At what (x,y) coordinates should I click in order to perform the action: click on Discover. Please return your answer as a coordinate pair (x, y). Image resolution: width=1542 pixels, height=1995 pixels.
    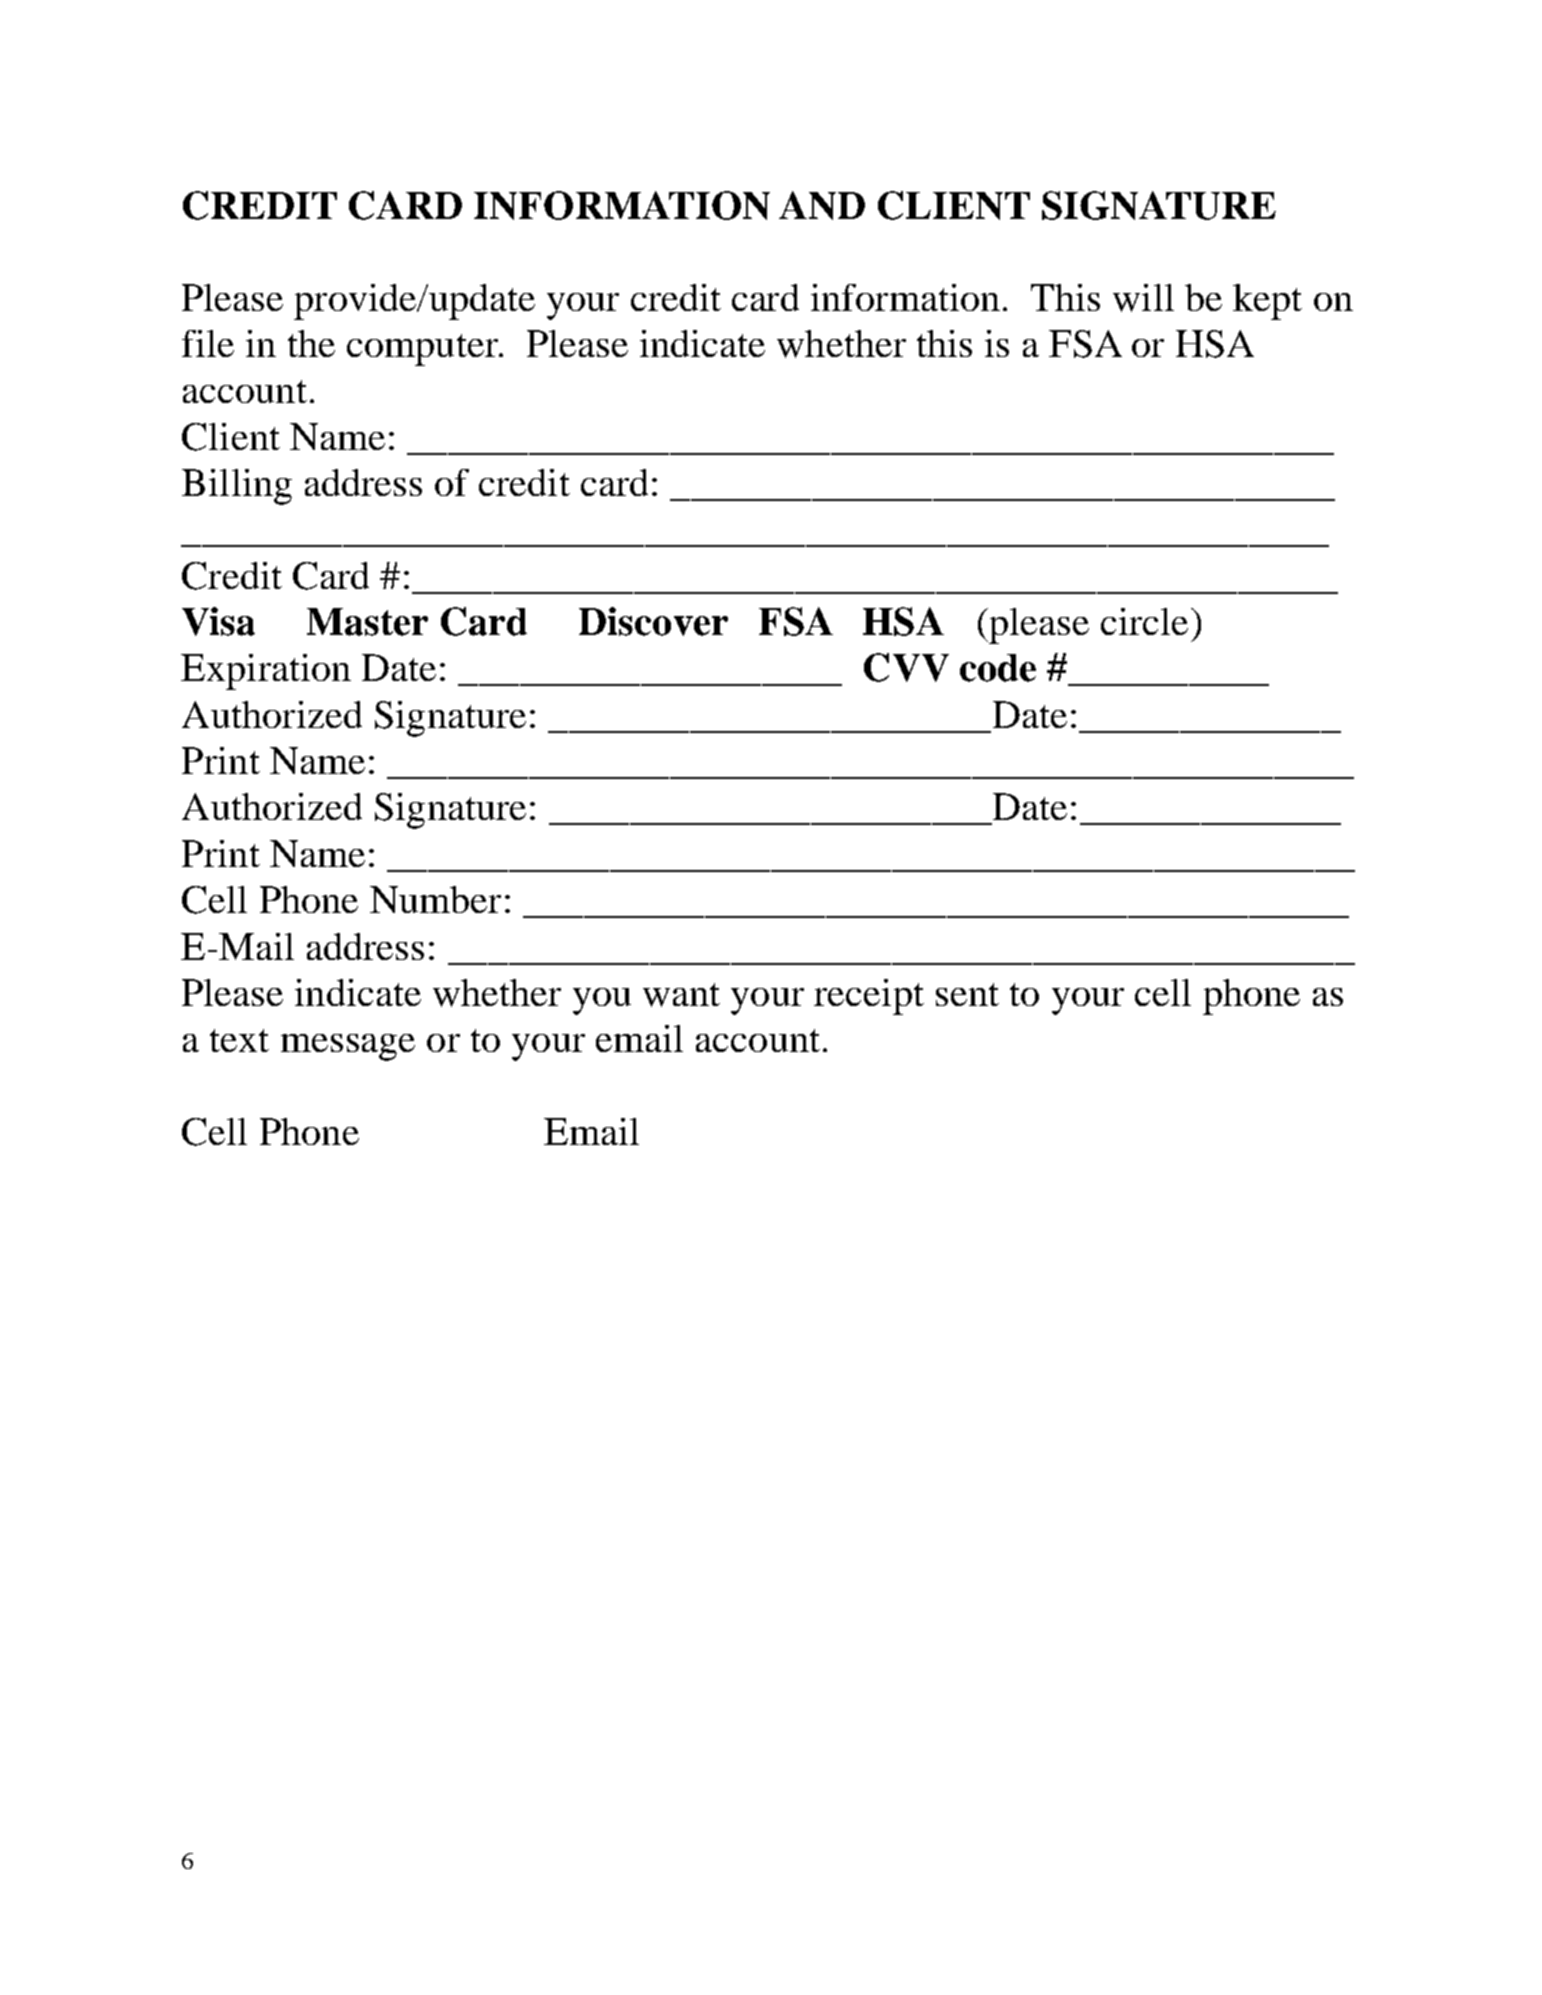
    Looking at the image, I should click on (653, 621).
